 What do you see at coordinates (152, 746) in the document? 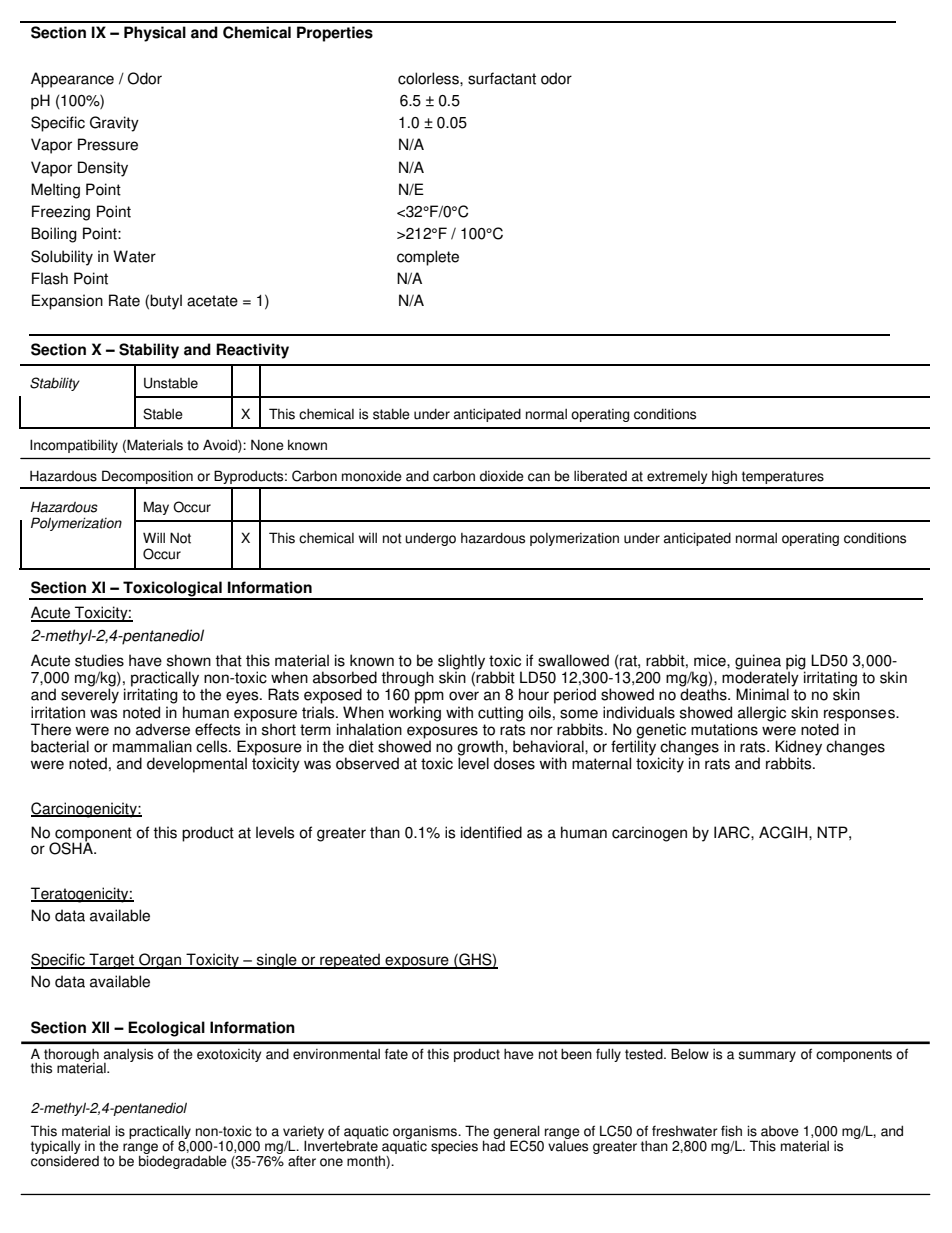
I see `mammalian` at bounding box center [152, 746].
